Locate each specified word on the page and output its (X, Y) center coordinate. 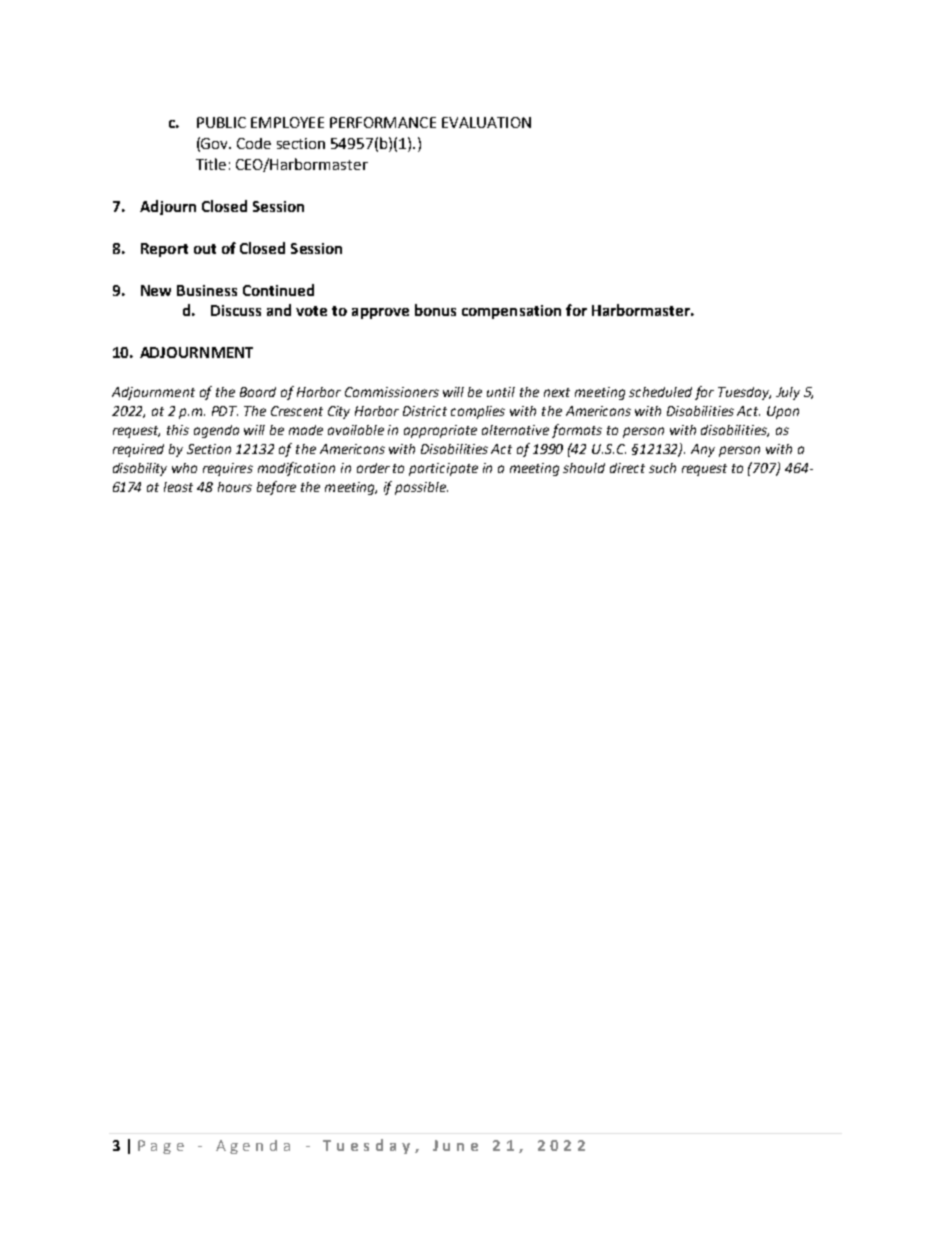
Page (161, 1147)
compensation (511, 312)
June (455, 1145)
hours (235, 487)
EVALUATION (486, 122)
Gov (216, 143)
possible (421, 488)
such (662, 468)
